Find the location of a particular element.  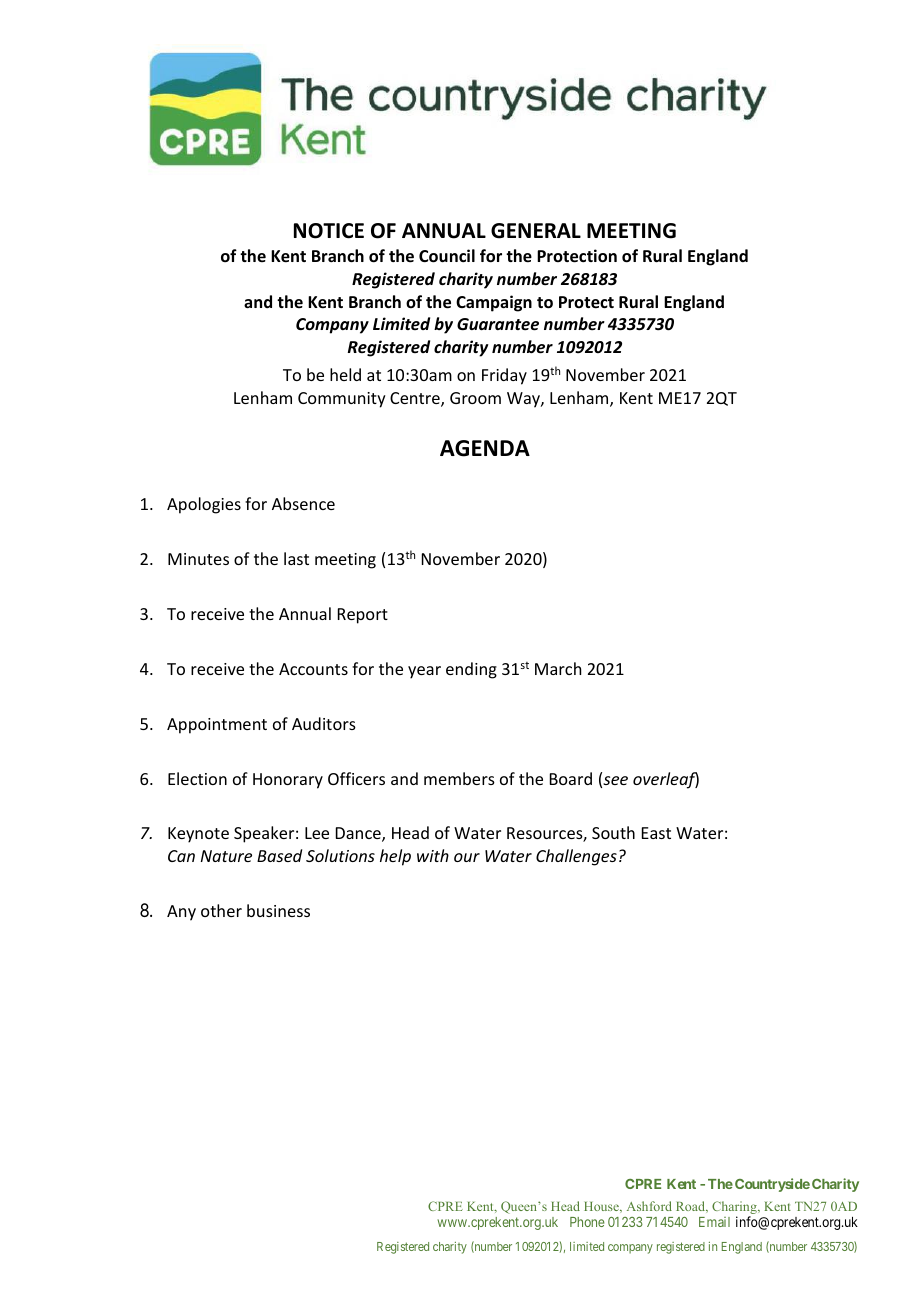

Council is located at coordinates (447, 256).
